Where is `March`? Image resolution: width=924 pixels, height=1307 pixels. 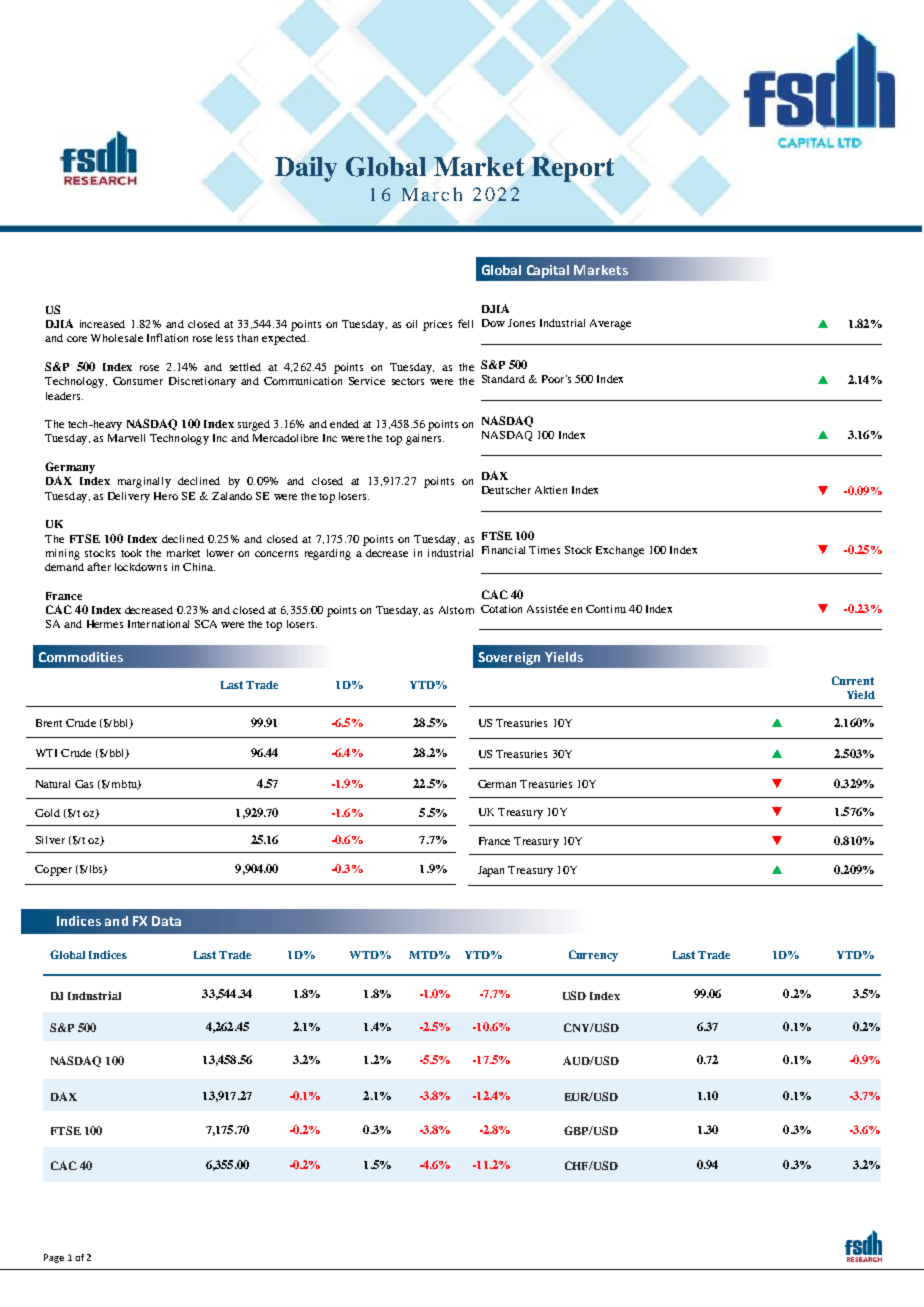 March is located at coordinates (432, 194).
